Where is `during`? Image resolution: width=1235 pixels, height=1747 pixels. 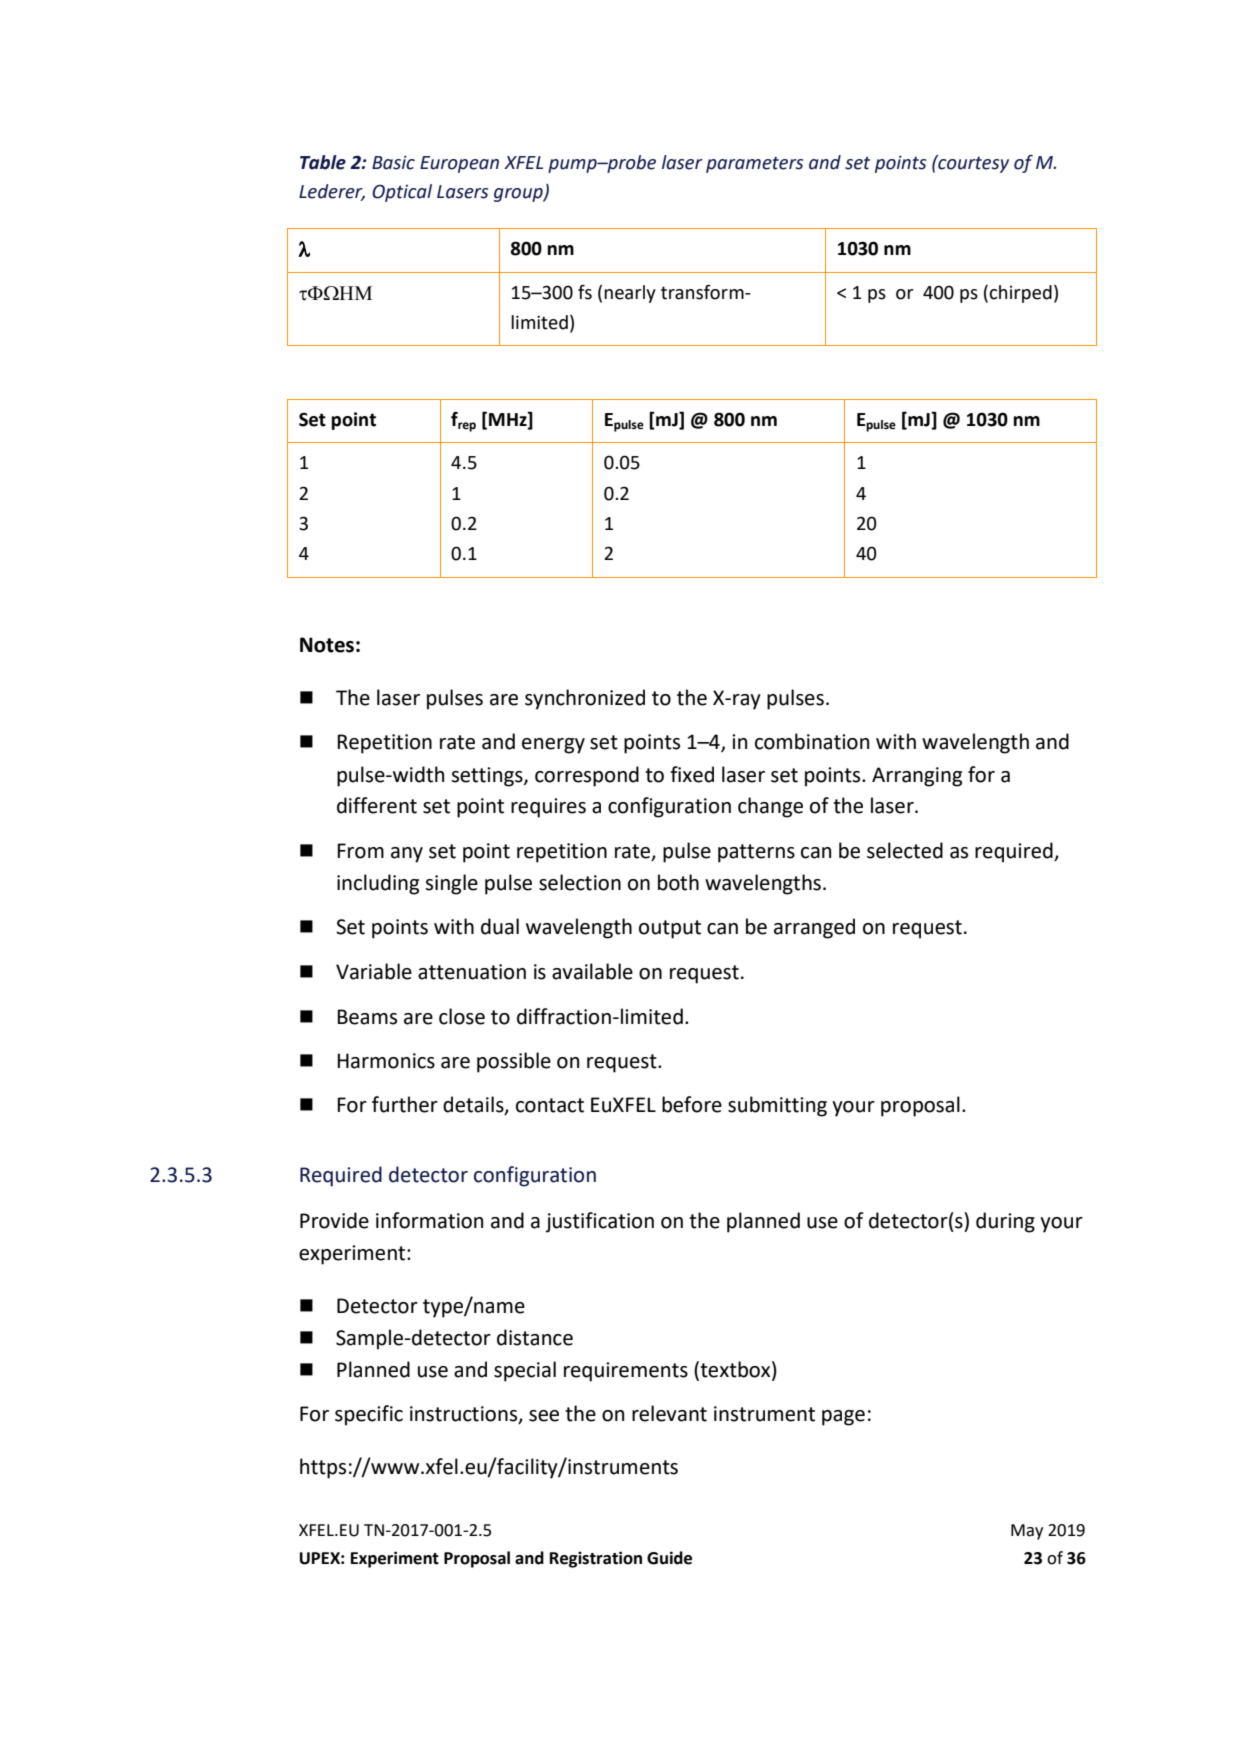 during is located at coordinates (1005, 1222).
